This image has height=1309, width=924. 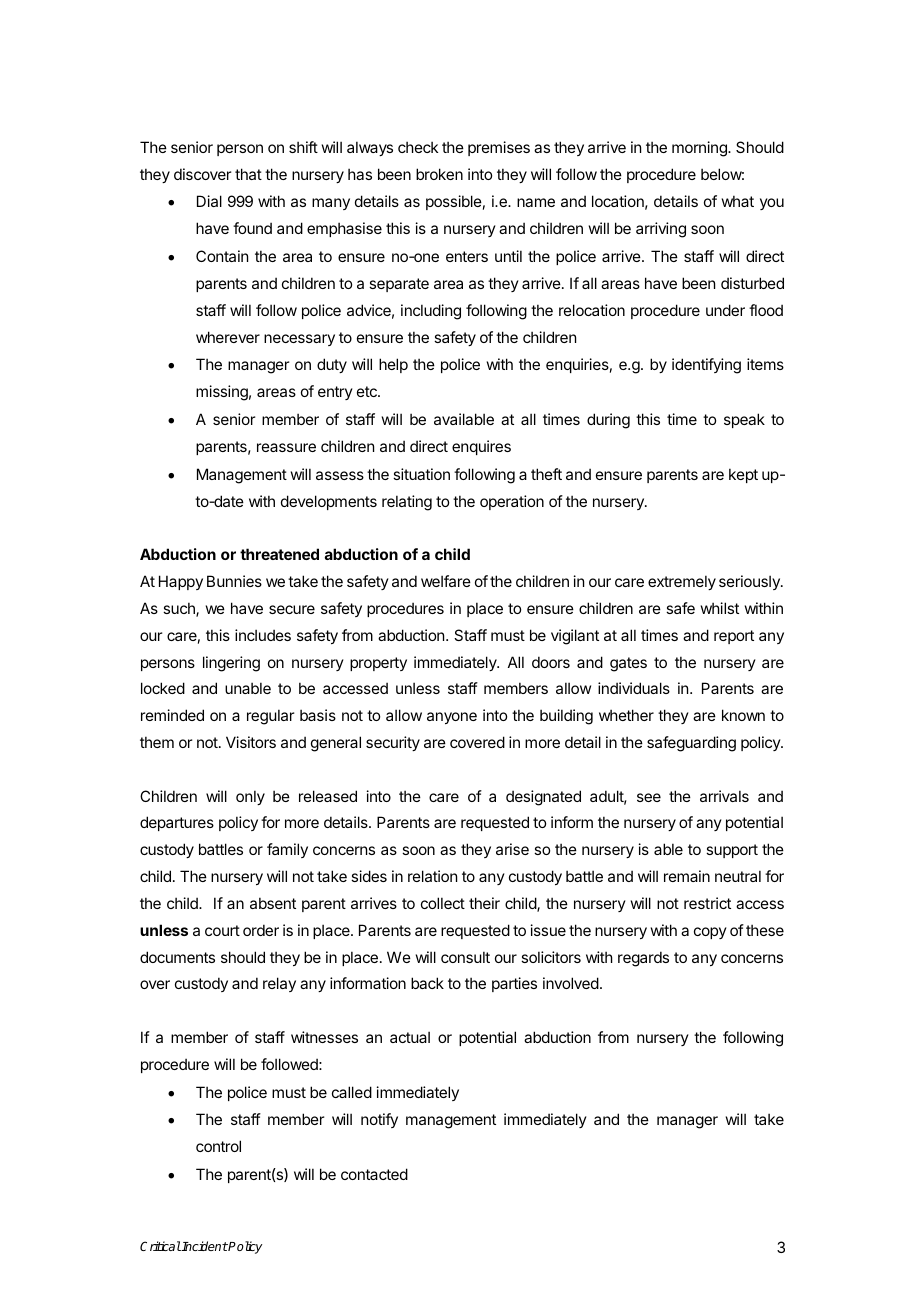 What do you see at coordinates (744, 420) in the image?
I see `speak` at bounding box center [744, 420].
